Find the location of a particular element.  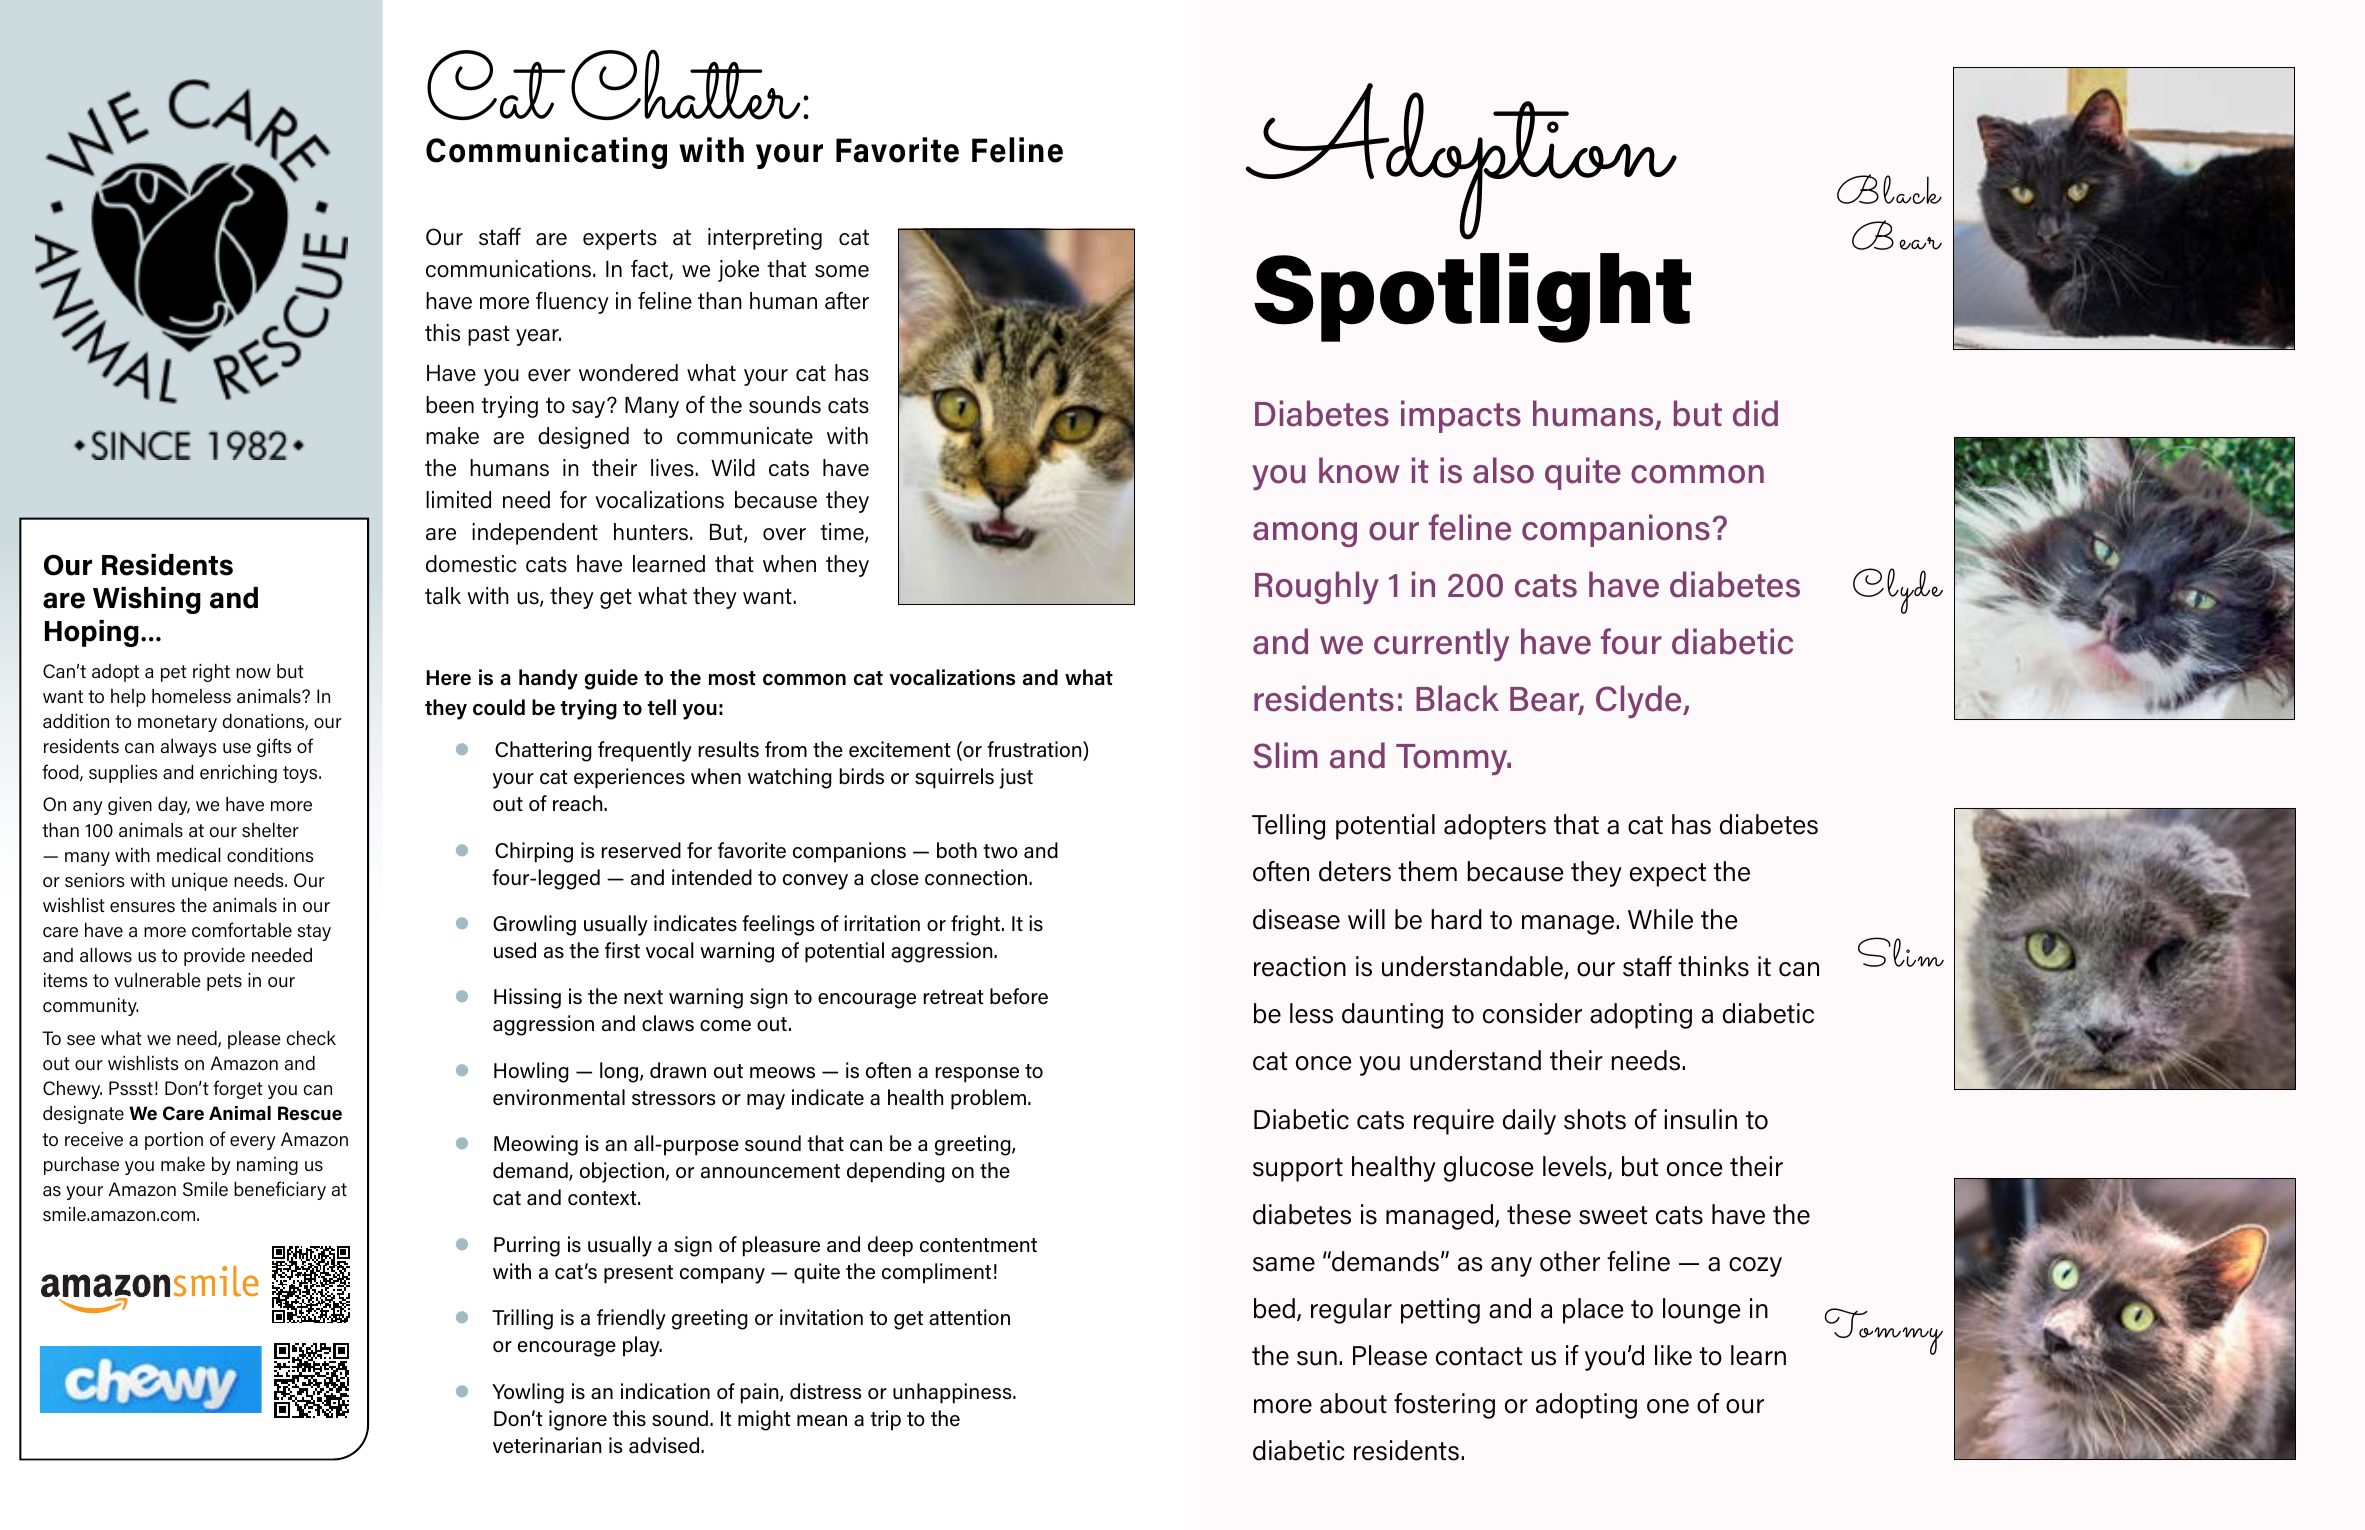

birds is located at coordinates (861, 776).
